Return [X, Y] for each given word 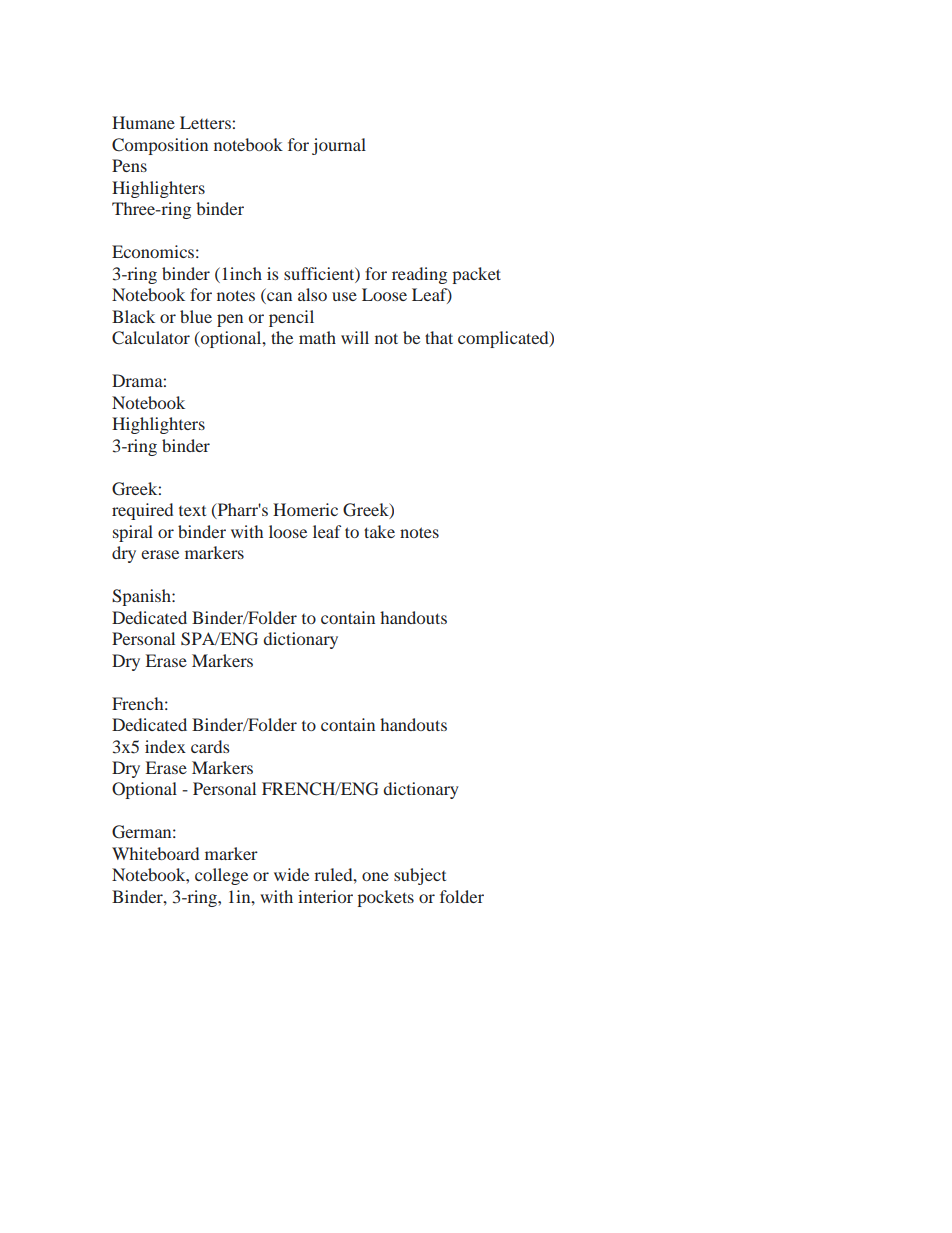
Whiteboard [155, 853]
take [379, 531]
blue [196, 316]
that [439, 337]
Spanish [142, 597]
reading [419, 275]
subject [420, 876]
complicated [504, 339]
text [192, 511]
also [312, 294]
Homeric [305, 509]
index [165, 746]
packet [476, 275]
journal [339, 146]
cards [210, 746]
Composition [160, 146]
